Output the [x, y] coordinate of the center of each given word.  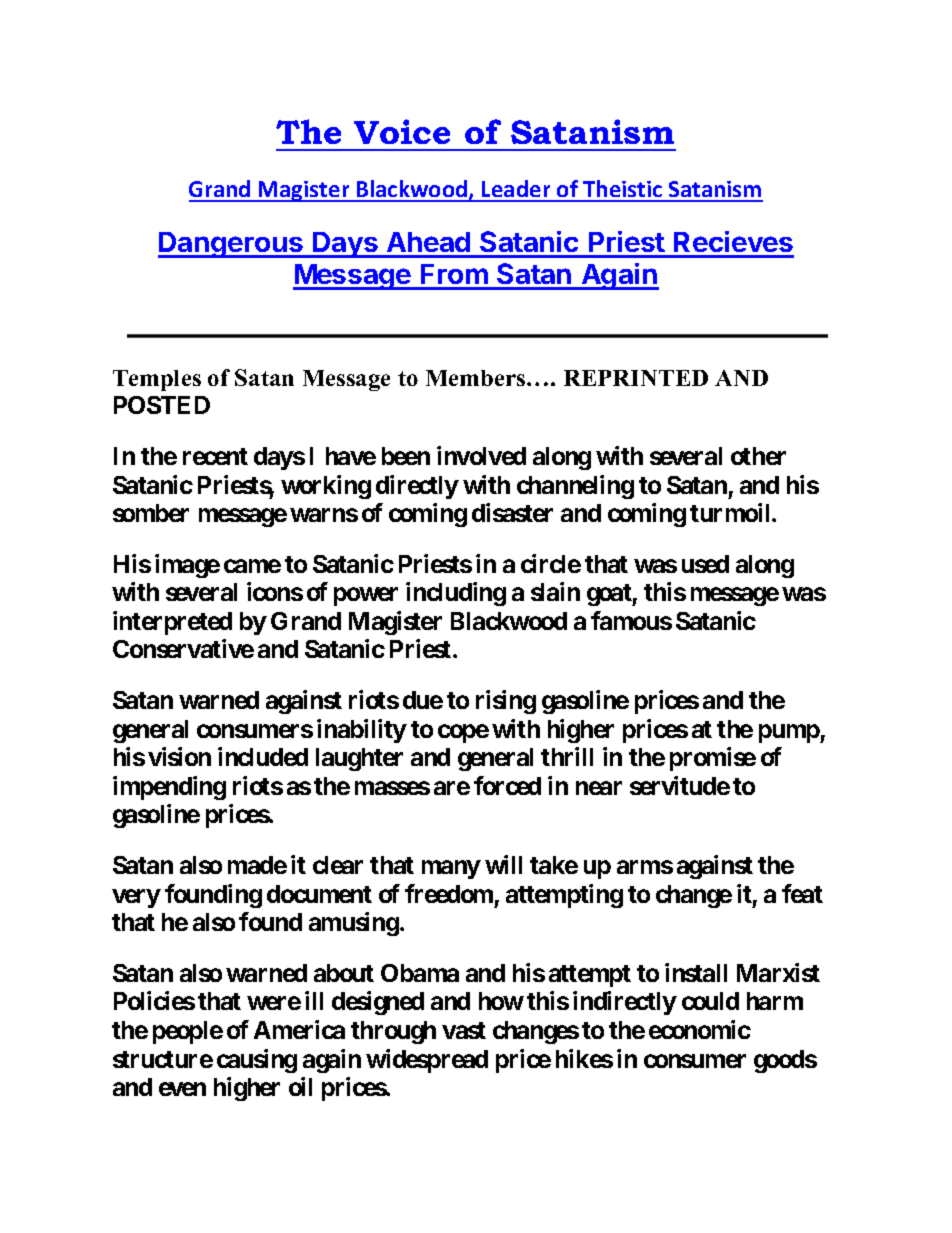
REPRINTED [636, 378]
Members [475, 378]
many [451, 869]
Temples [157, 380]
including [456, 594]
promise [713, 759]
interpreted [172, 623]
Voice [402, 131]
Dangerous [231, 245]
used [705, 564]
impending [169, 788]
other [758, 456]
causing [257, 1061]
